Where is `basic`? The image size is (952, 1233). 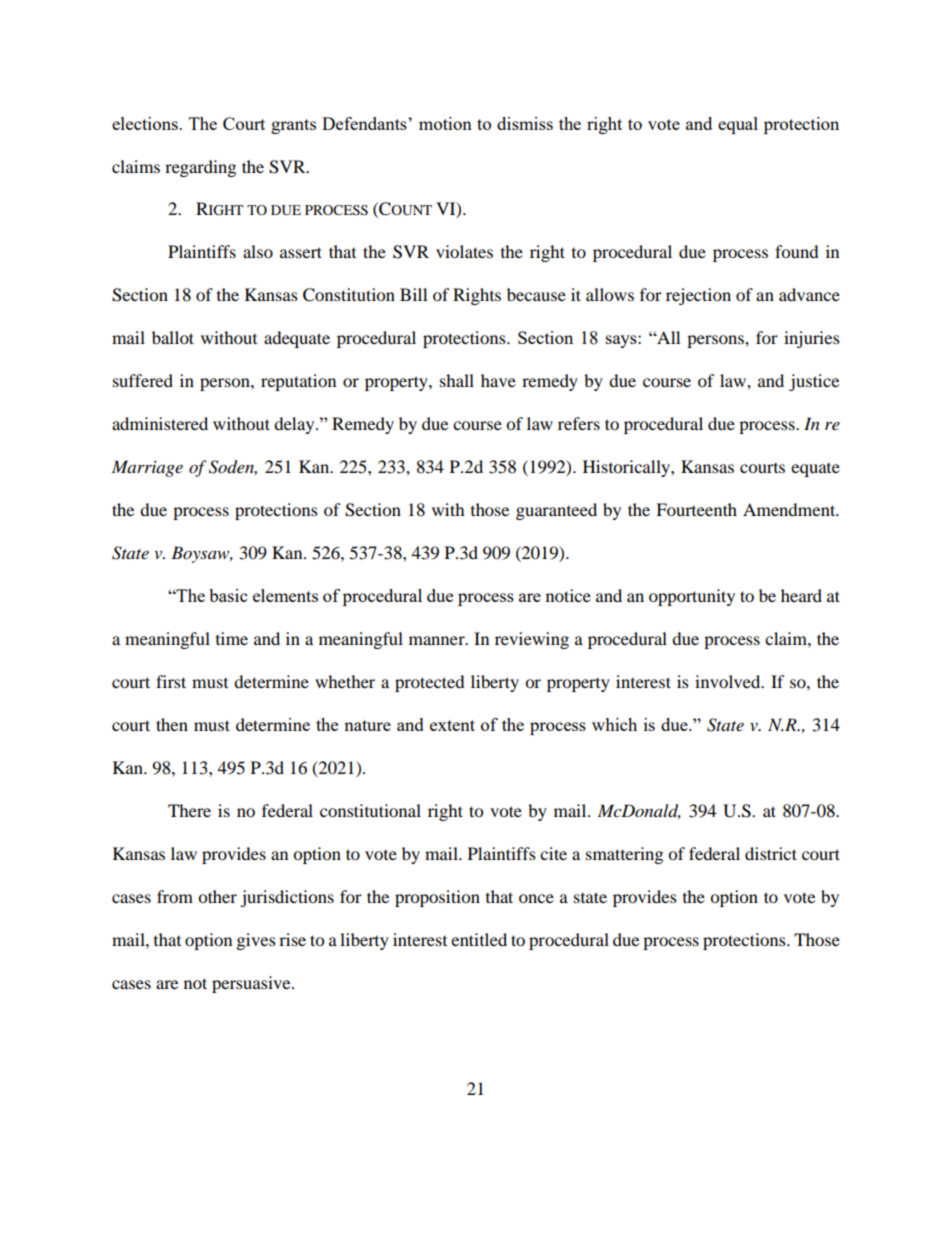
basic is located at coordinates (228, 595).
